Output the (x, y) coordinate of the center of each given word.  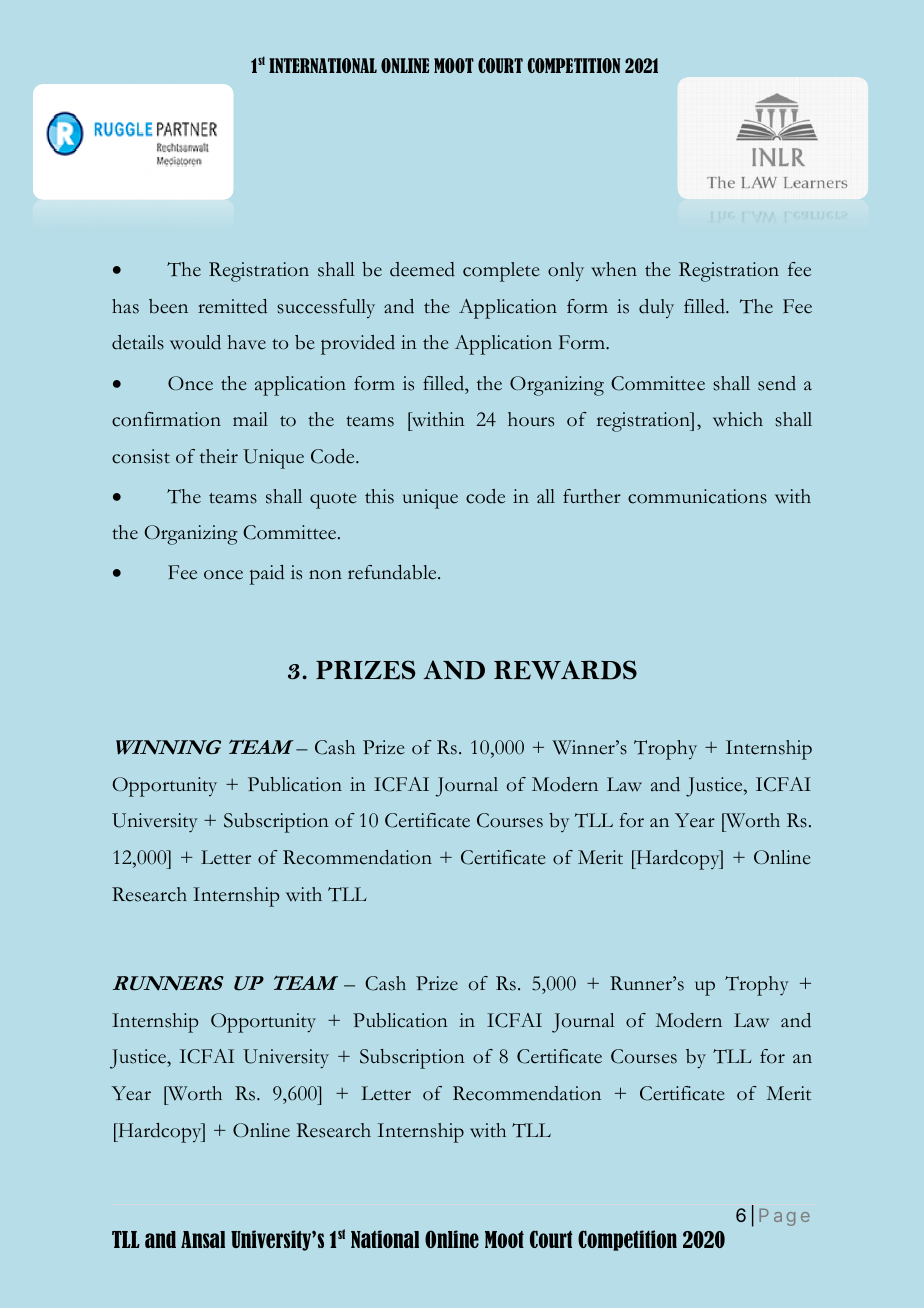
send (777, 383)
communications (697, 496)
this (379, 496)
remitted (232, 306)
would (195, 342)
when (614, 269)
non (325, 575)
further (592, 496)
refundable (393, 572)
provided (358, 345)
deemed (422, 269)
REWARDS (565, 670)
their (219, 456)
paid (267, 575)
